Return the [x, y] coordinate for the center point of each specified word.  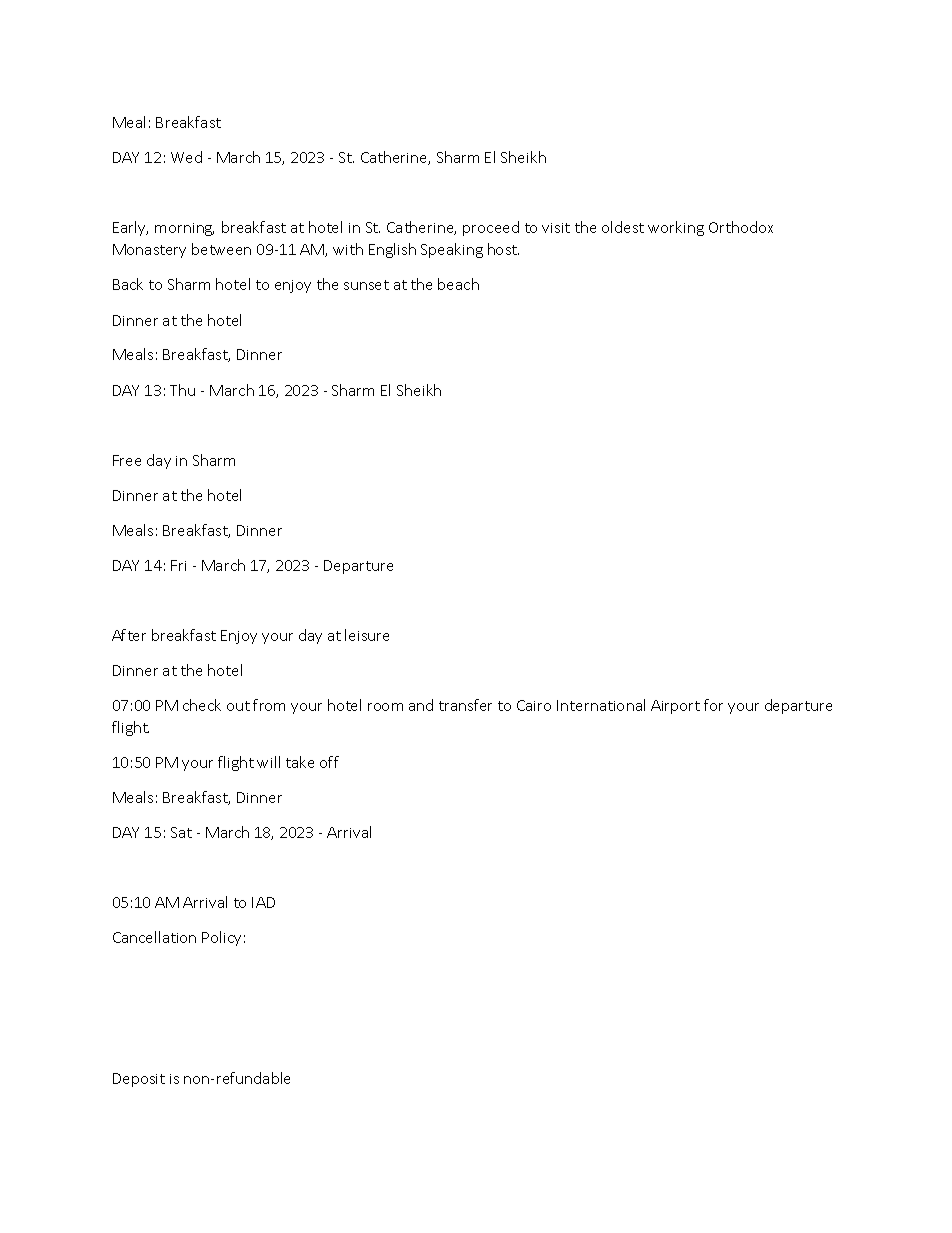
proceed [491, 228]
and [421, 705]
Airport [675, 707]
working [676, 228]
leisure [367, 635]
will [268, 762]
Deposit [139, 1080]
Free [127, 460]
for [713, 705]
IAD [263, 902]
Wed [186, 157]
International [601, 705]
